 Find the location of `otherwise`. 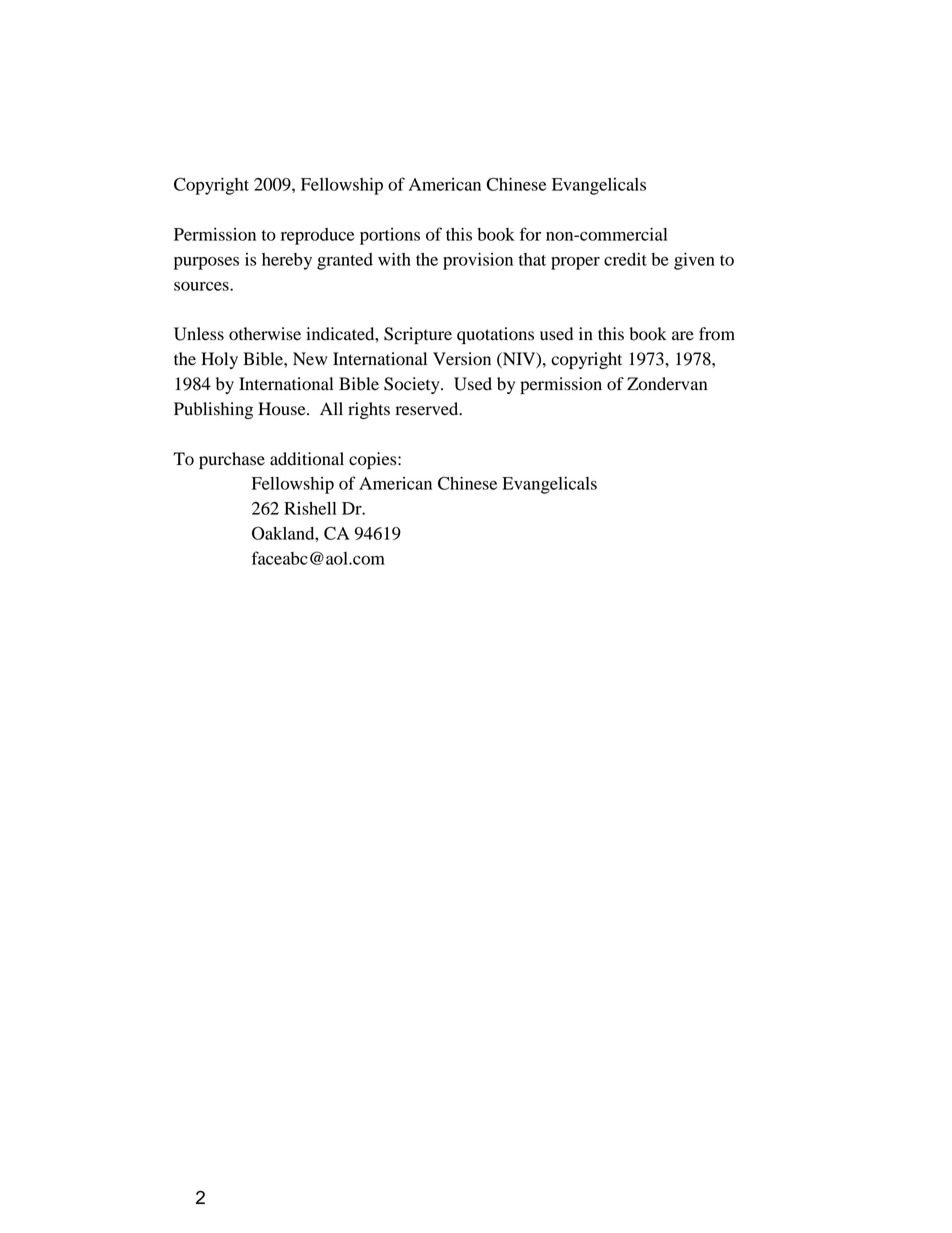

otherwise is located at coordinates (265, 334).
